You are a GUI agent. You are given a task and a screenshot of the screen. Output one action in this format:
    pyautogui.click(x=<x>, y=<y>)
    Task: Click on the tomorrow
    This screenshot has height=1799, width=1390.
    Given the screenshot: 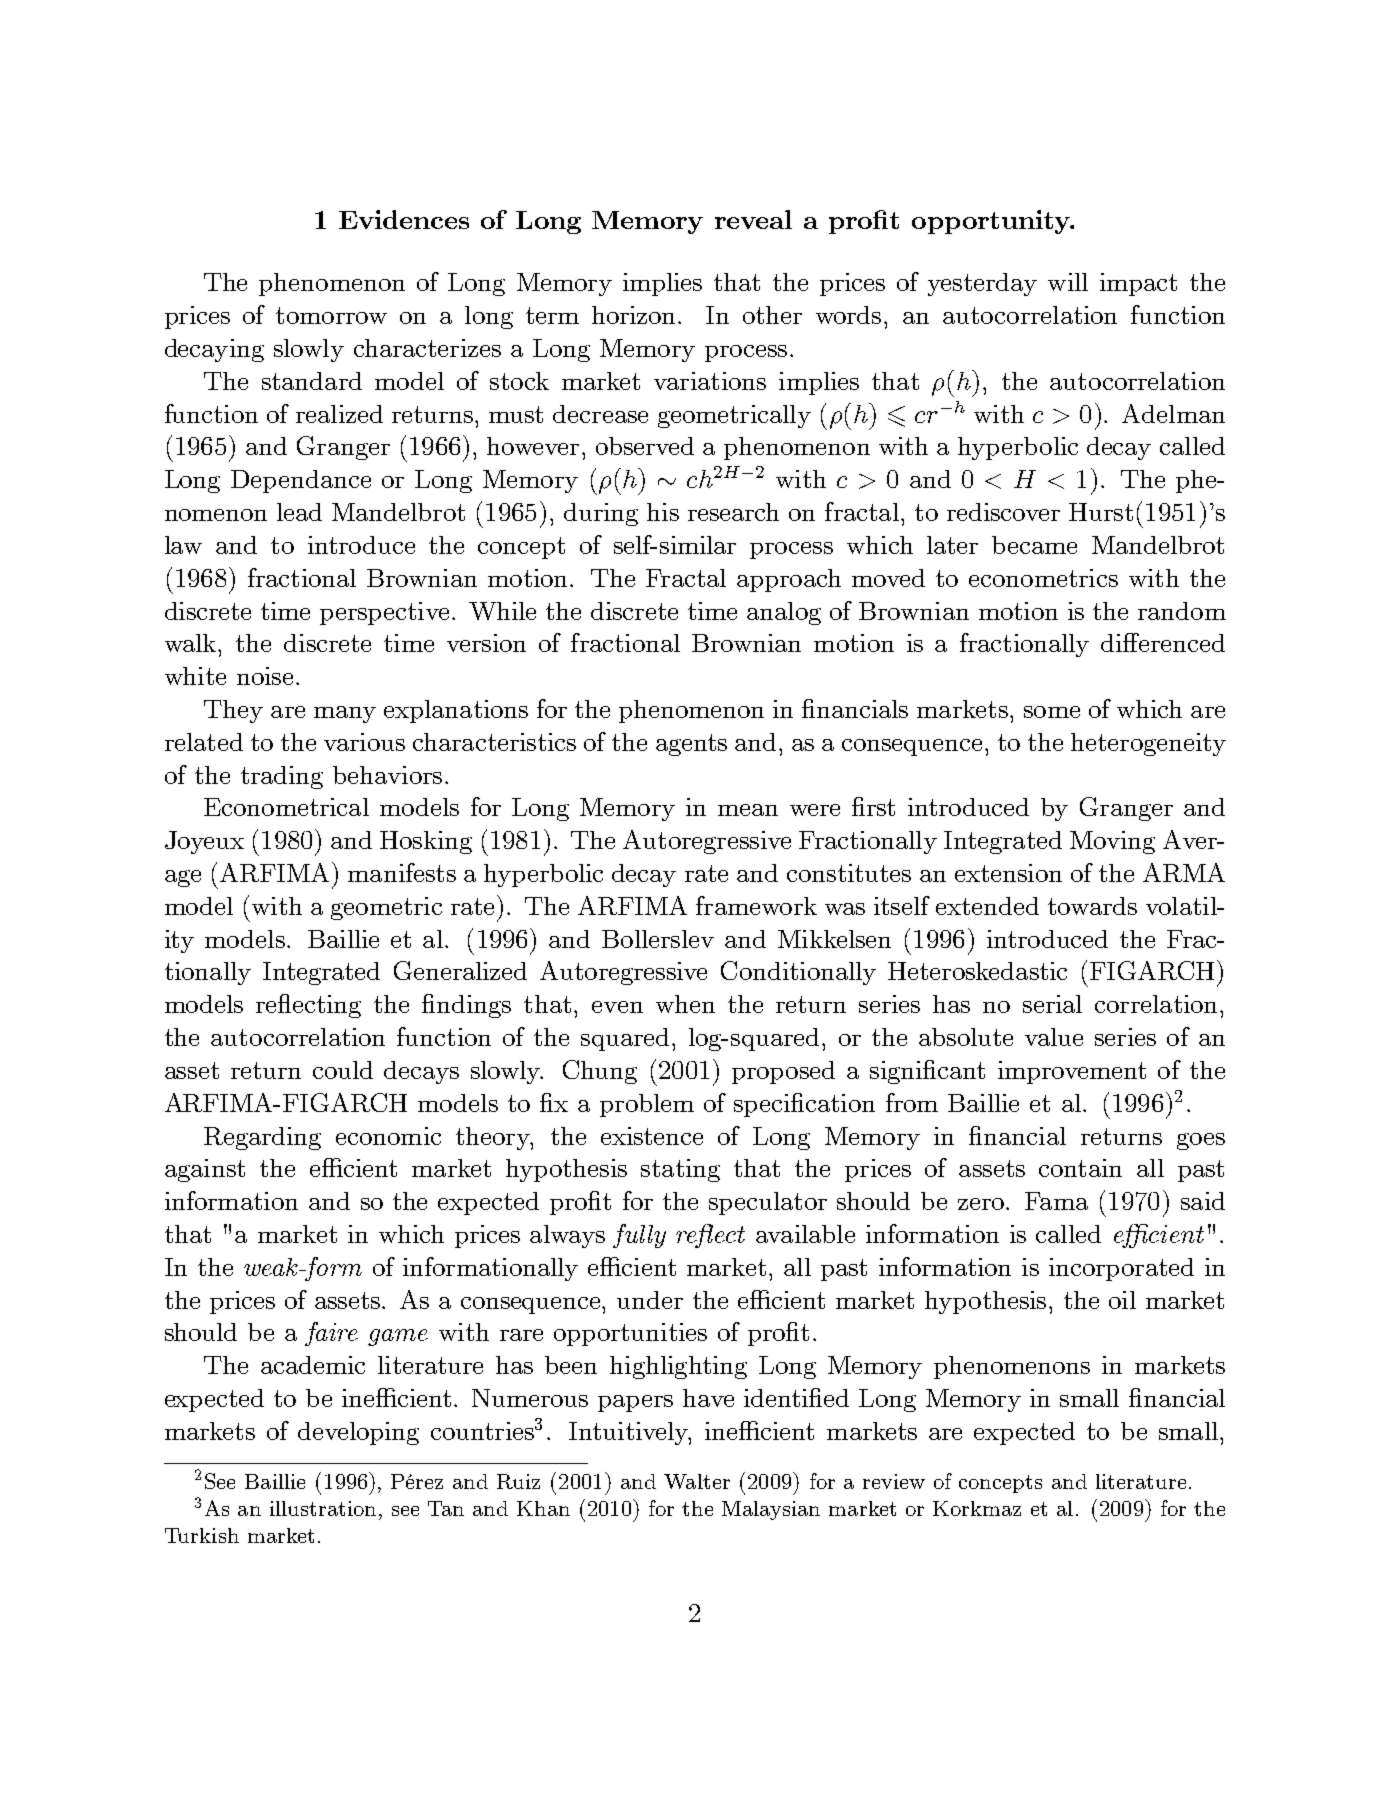 What is the action you would take?
    pyautogui.click(x=331, y=315)
